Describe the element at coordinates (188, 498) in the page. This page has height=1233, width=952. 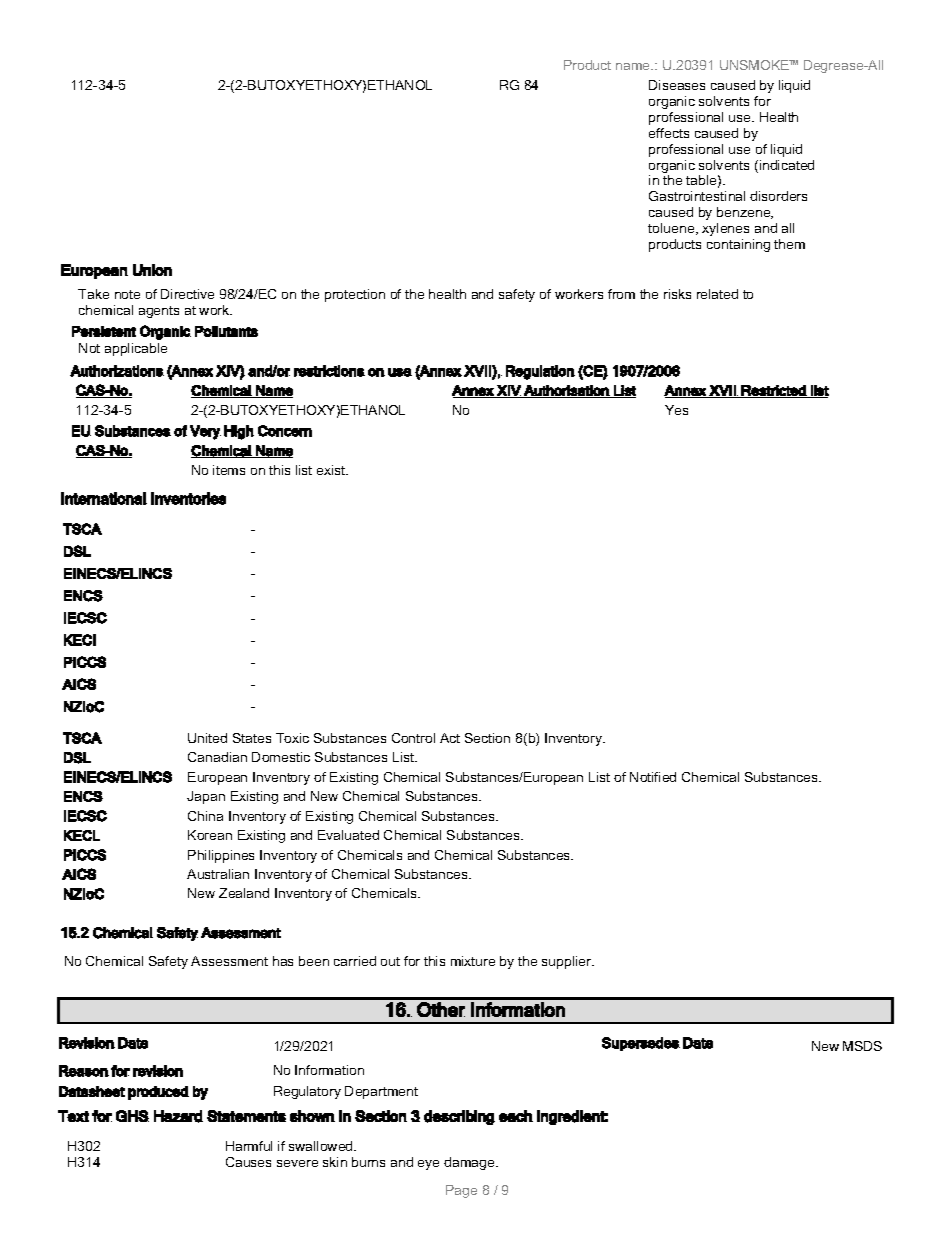
I see `Inventories` at that location.
